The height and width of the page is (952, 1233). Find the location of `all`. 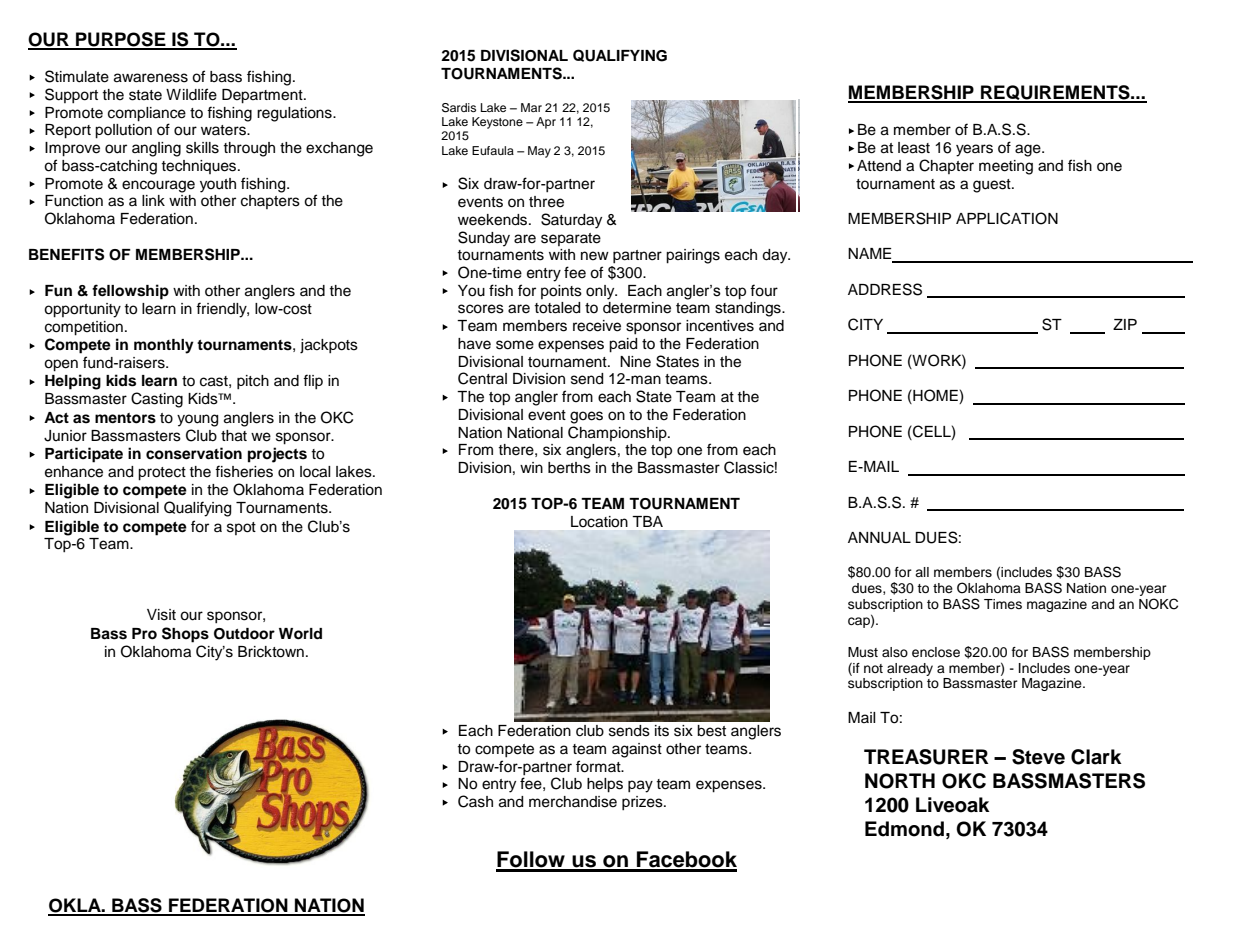

all is located at coordinates (922, 572).
